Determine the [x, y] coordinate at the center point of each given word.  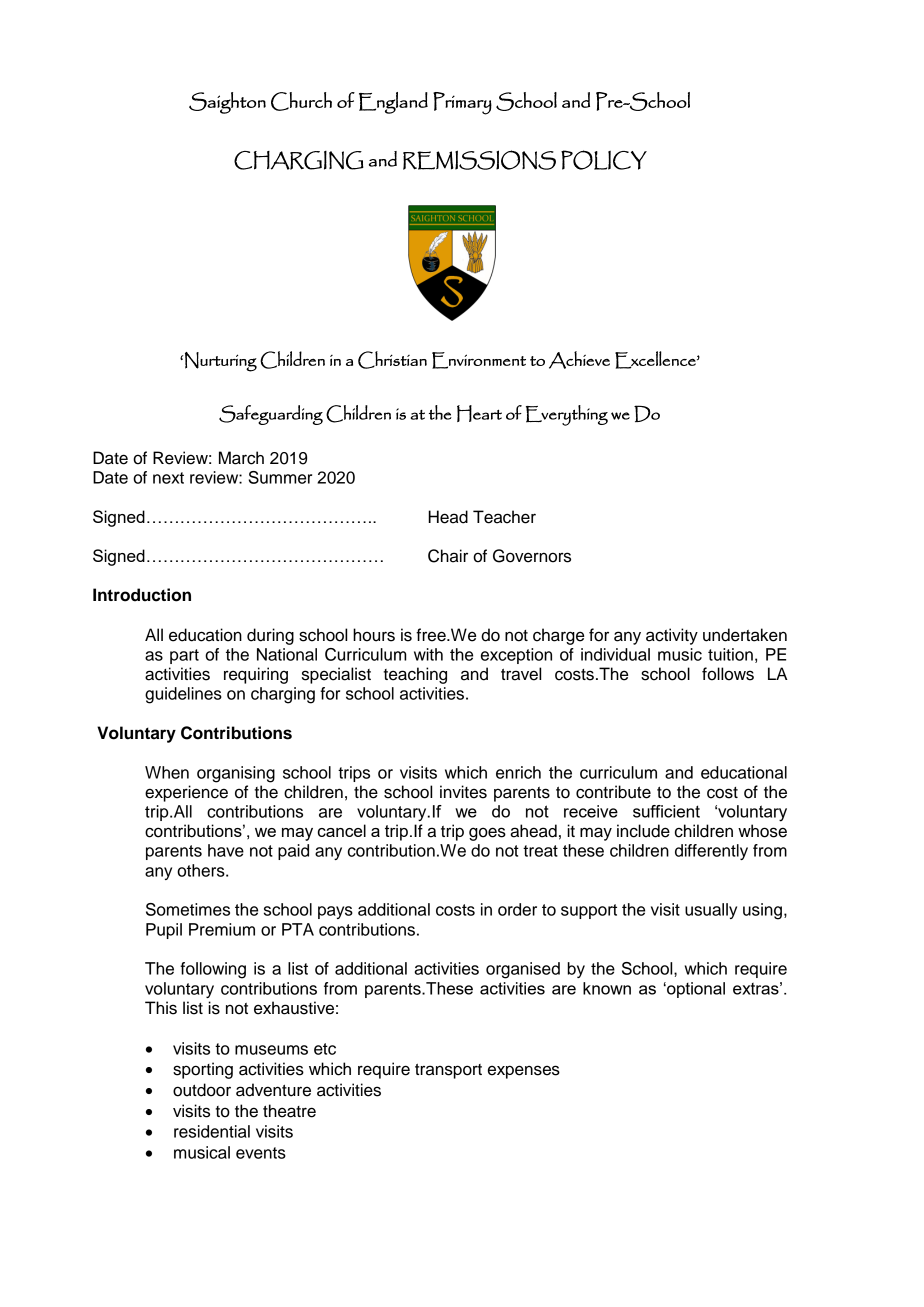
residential [212, 1131]
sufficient [666, 811]
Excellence [656, 360]
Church [301, 101]
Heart [479, 413]
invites [463, 792]
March [241, 458]
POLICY [604, 160]
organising [236, 774]
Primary [462, 103]
